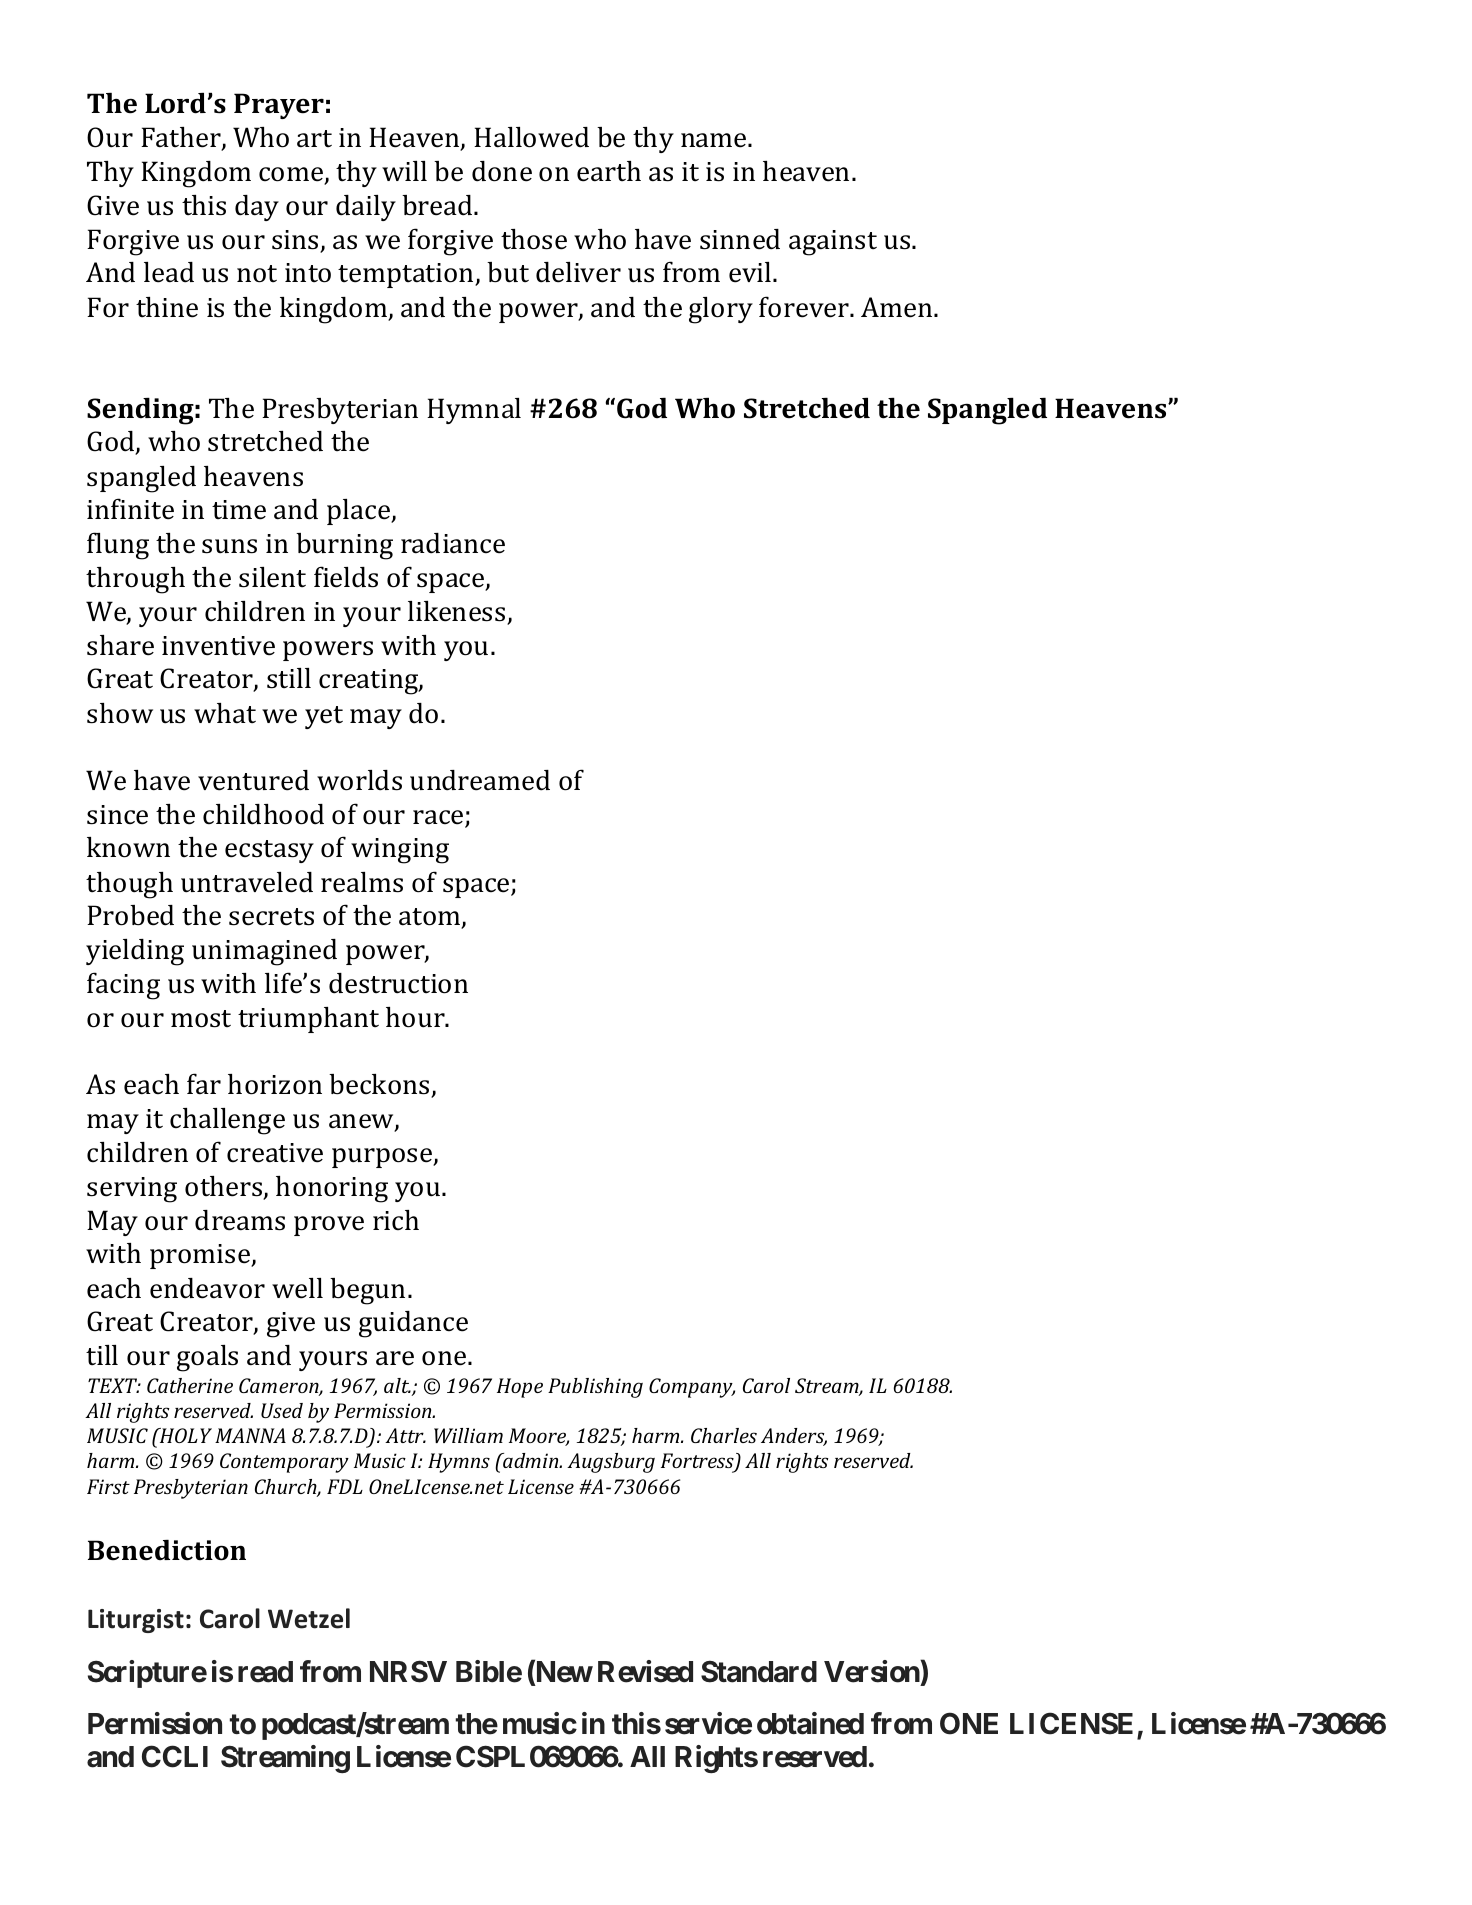  What do you see at coordinates (439, 818) in the image?
I see `race` at bounding box center [439, 818].
